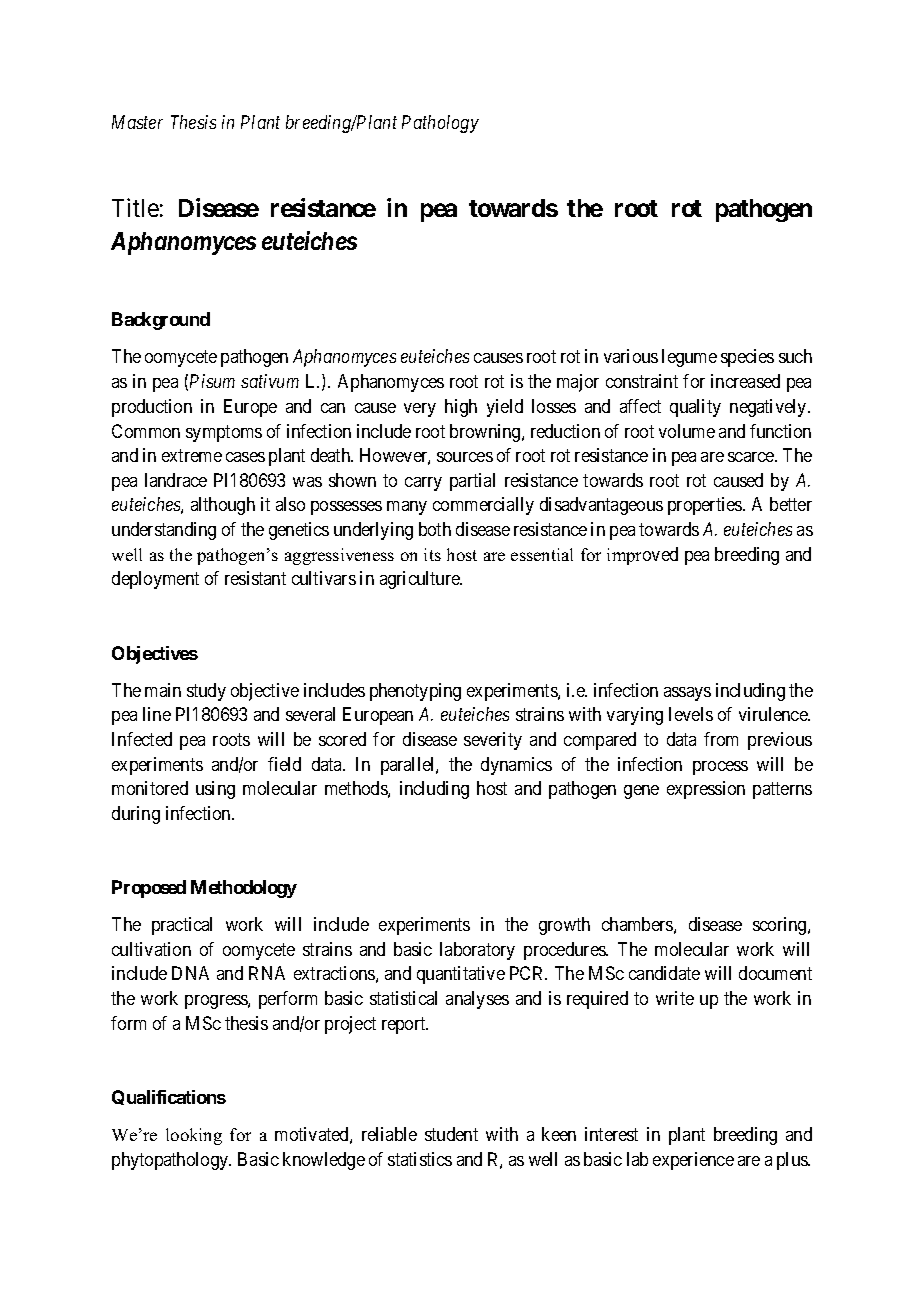  I want to click on Methodology, so click(244, 889).
